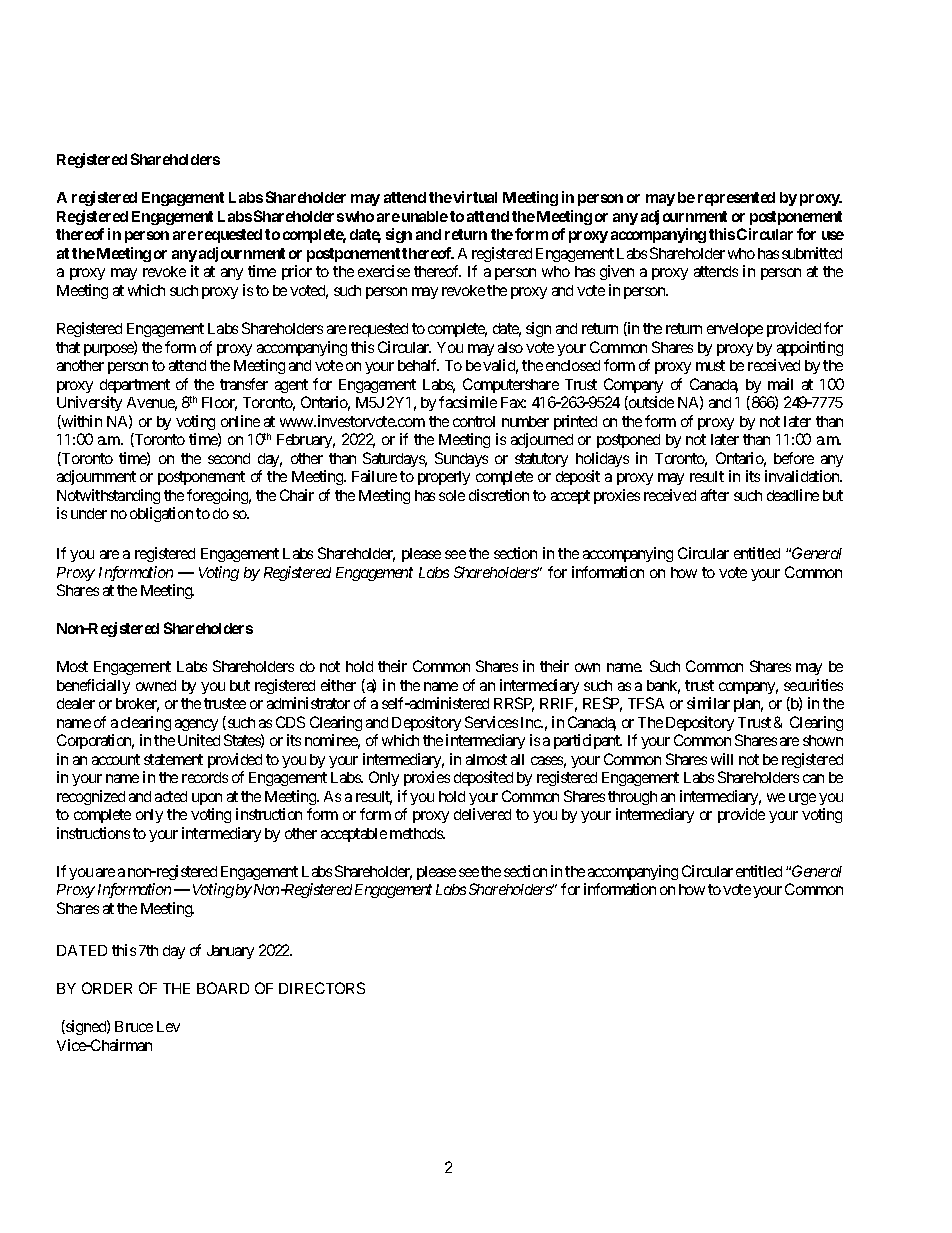  Describe the element at coordinates (297, 272) in the page. I see `prior` at that location.
